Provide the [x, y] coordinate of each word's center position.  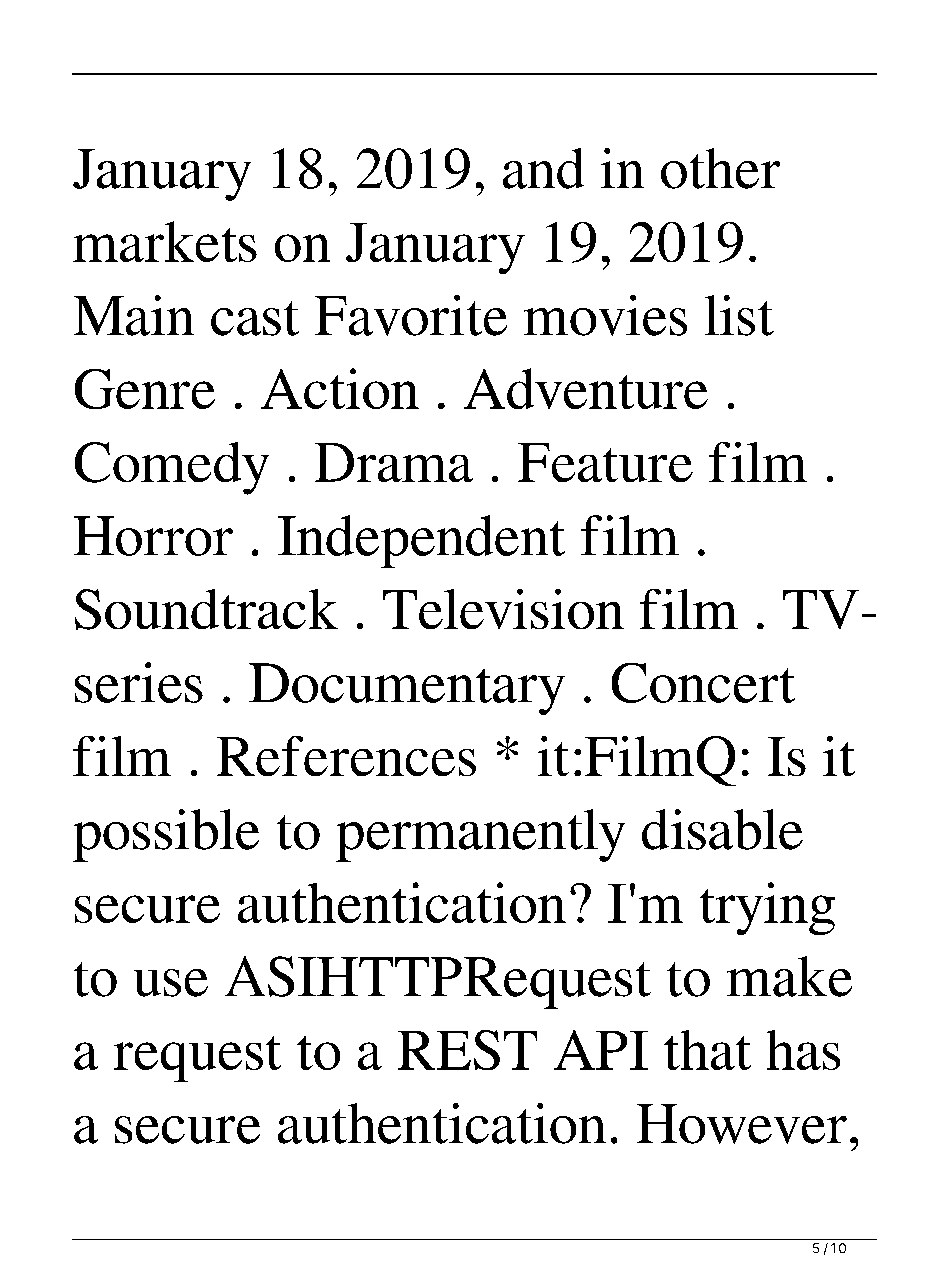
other [720, 168]
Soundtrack [206, 609]
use [171, 983]
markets [165, 241]
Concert [703, 683]
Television [503, 609]
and [543, 168]
